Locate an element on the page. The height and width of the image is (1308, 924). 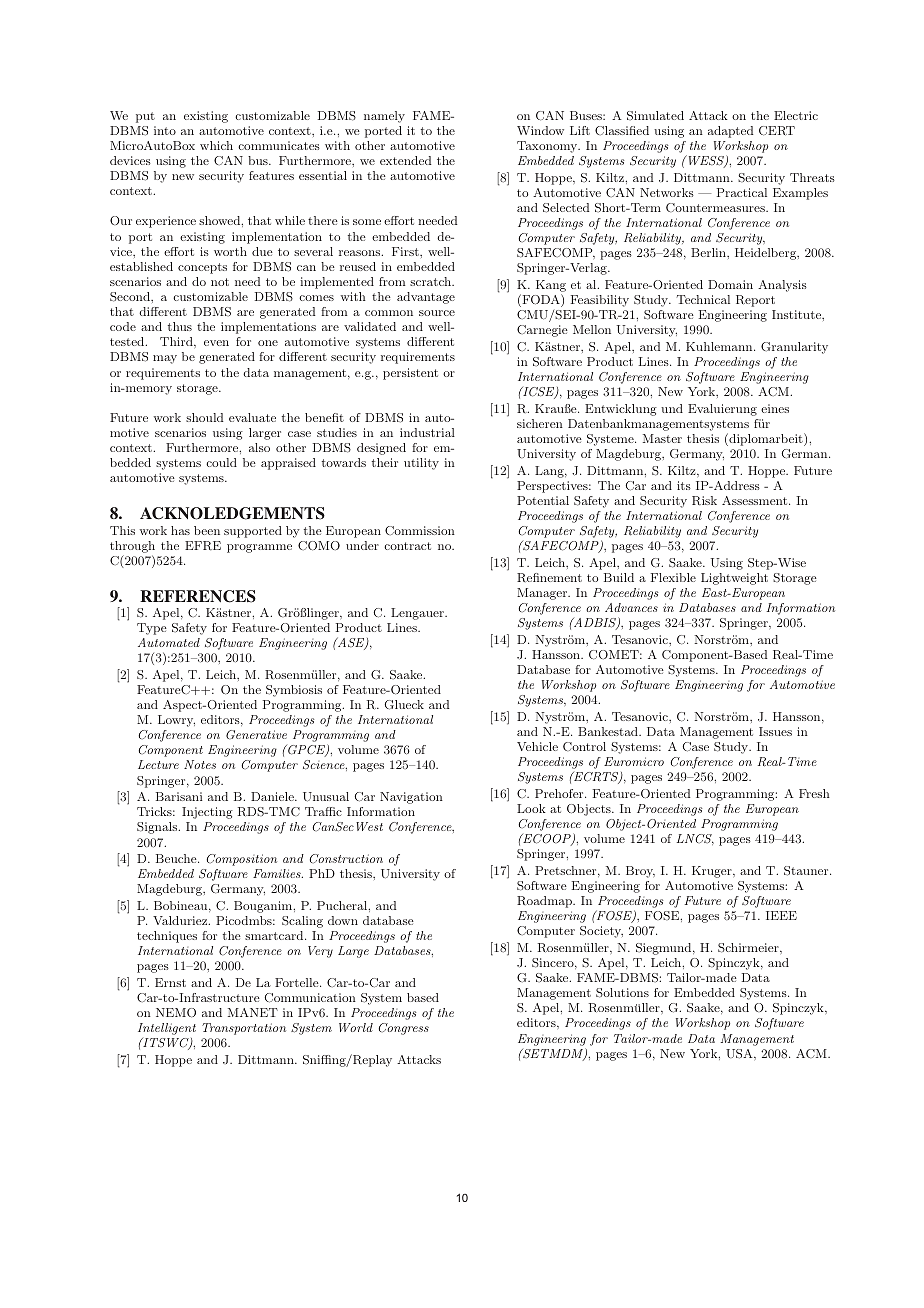
source is located at coordinates (437, 313).
